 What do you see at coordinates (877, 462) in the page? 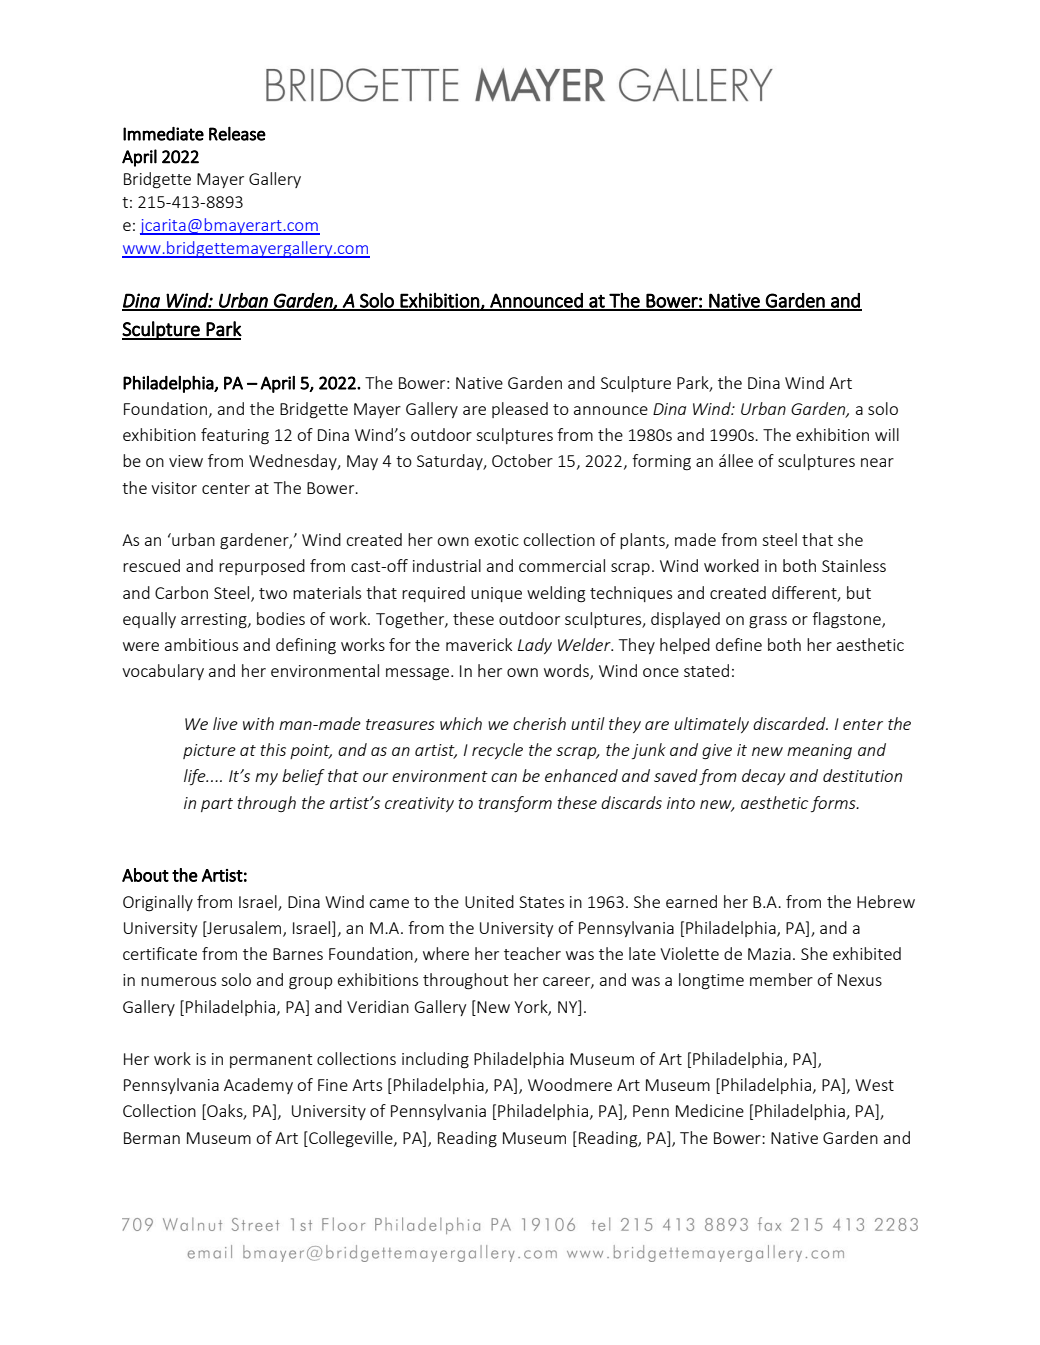
I see `near` at bounding box center [877, 462].
